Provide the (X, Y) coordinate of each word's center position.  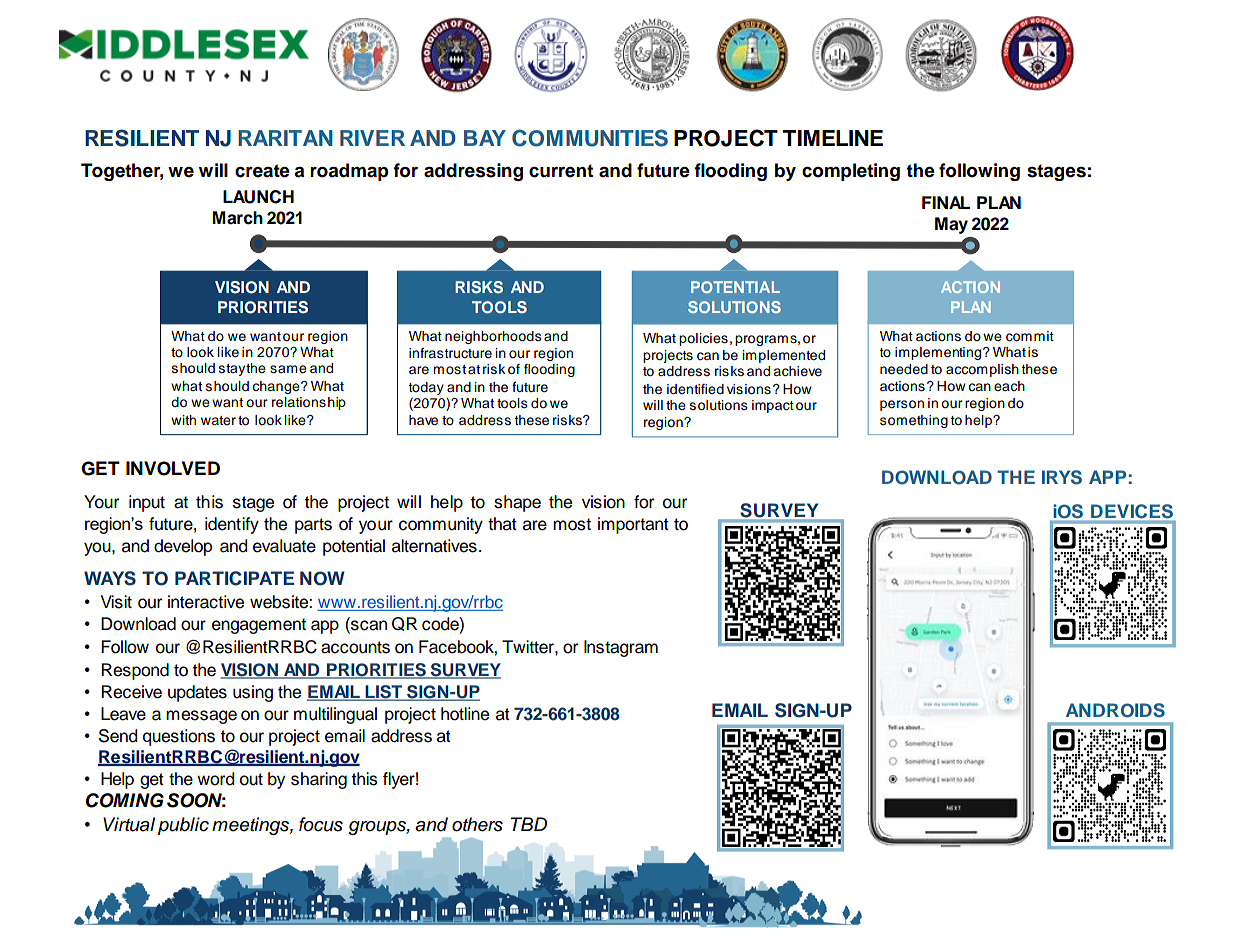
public (183, 826)
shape (517, 503)
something (914, 421)
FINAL (946, 202)
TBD (528, 824)
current (561, 171)
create (262, 171)
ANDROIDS (1115, 710)
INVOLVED (173, 468)
